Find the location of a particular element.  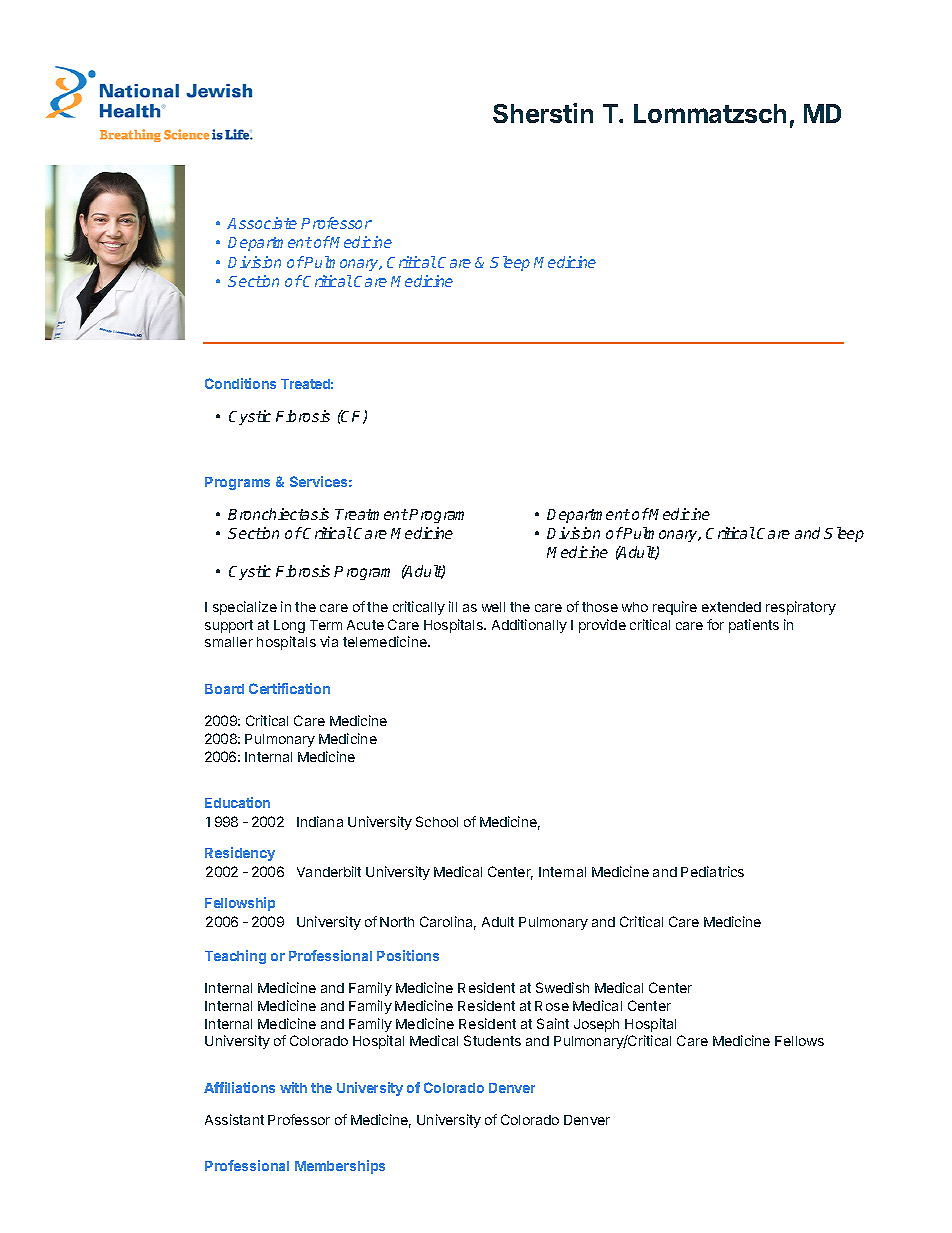

Memberships is located at coordinates (340, 1167).
